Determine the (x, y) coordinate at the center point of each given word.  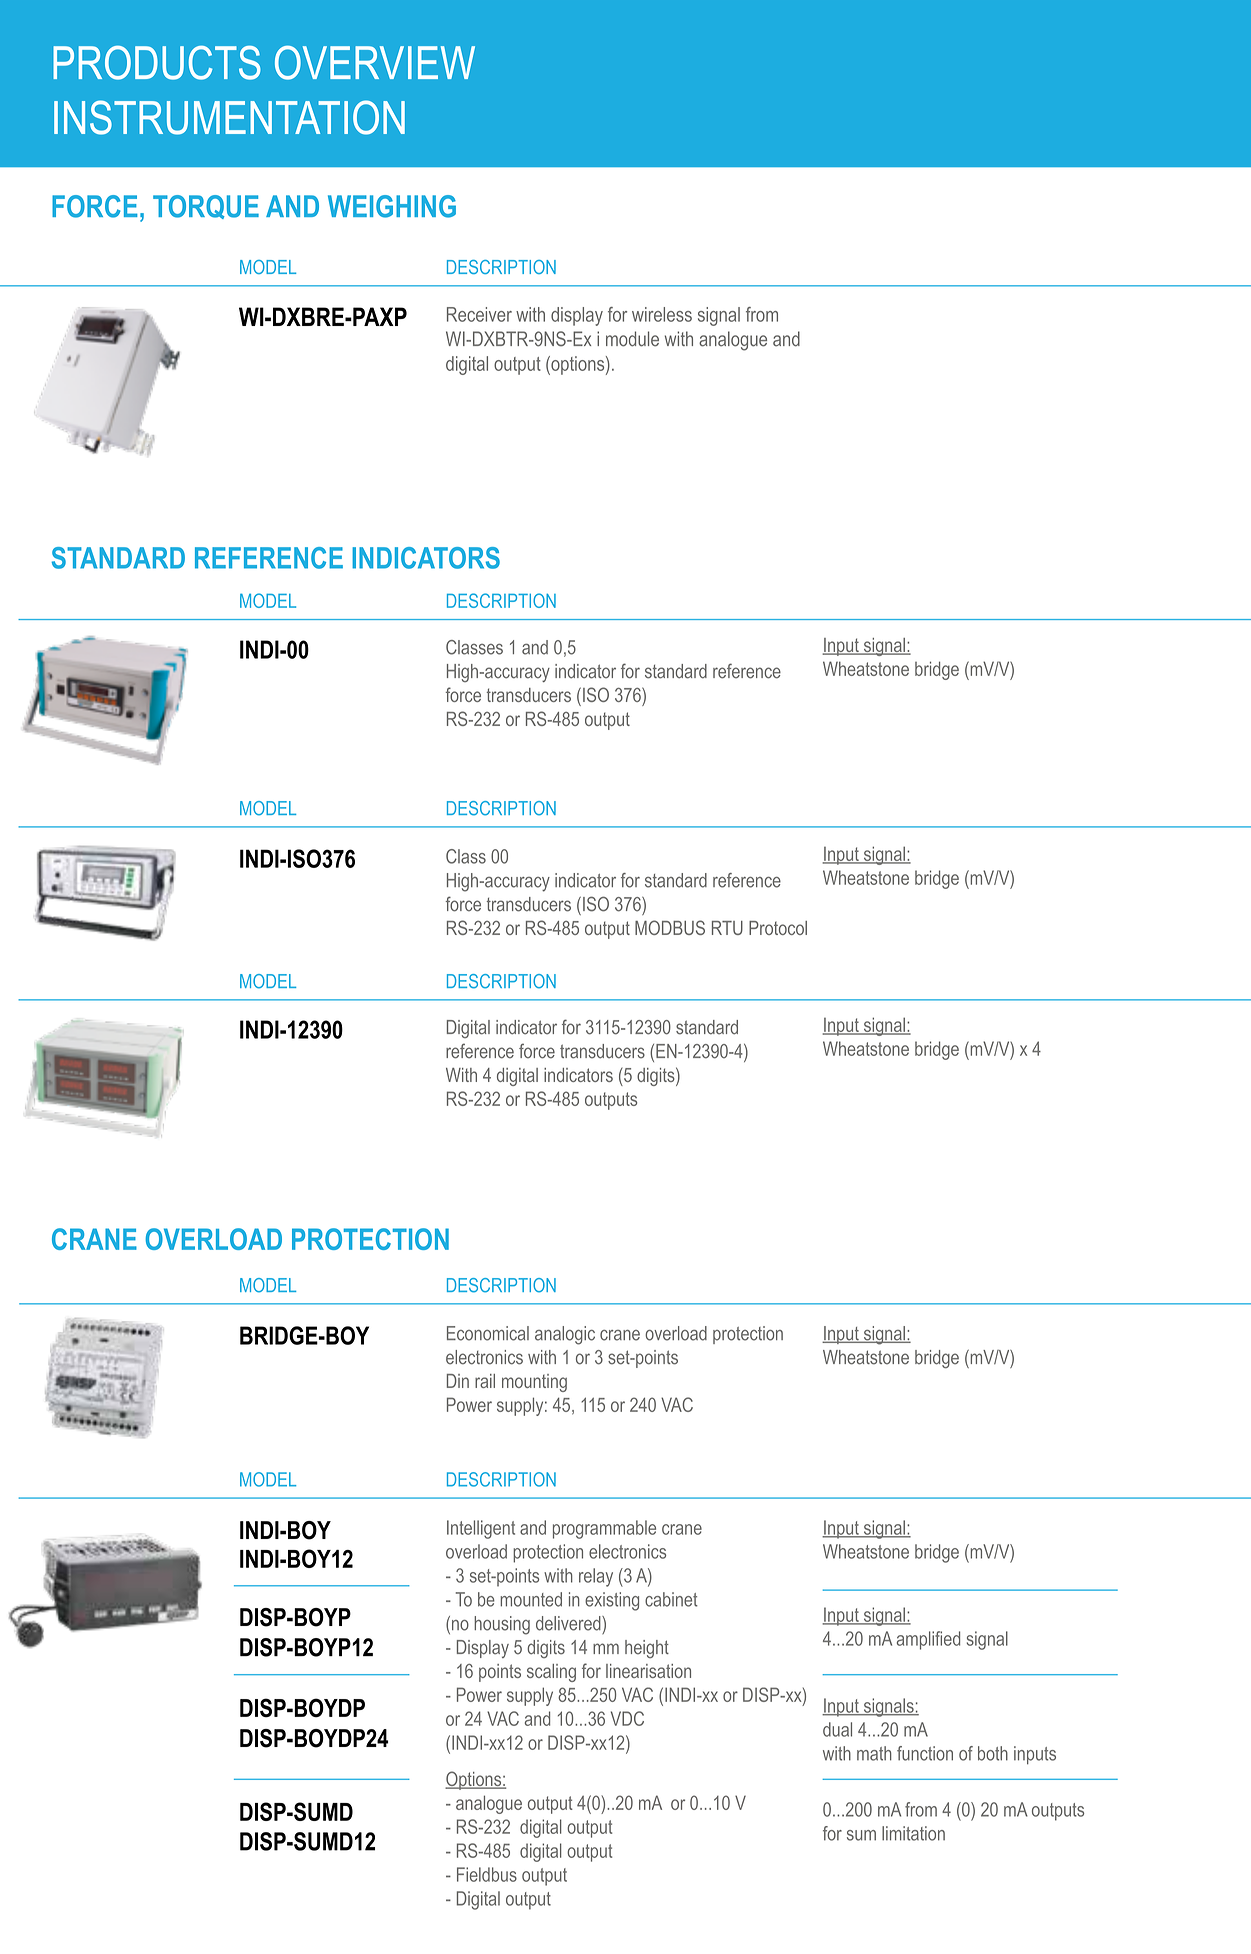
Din (458, 1381)
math (874, 1753)
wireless (662, 314)
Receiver (479, 314)
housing (502, 1625)
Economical (488, 1333)
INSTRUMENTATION (229, 117)
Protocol (778, 928)
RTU (727, 928)
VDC (627, 1718)
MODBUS (670, 927)
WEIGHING (392, 206)
